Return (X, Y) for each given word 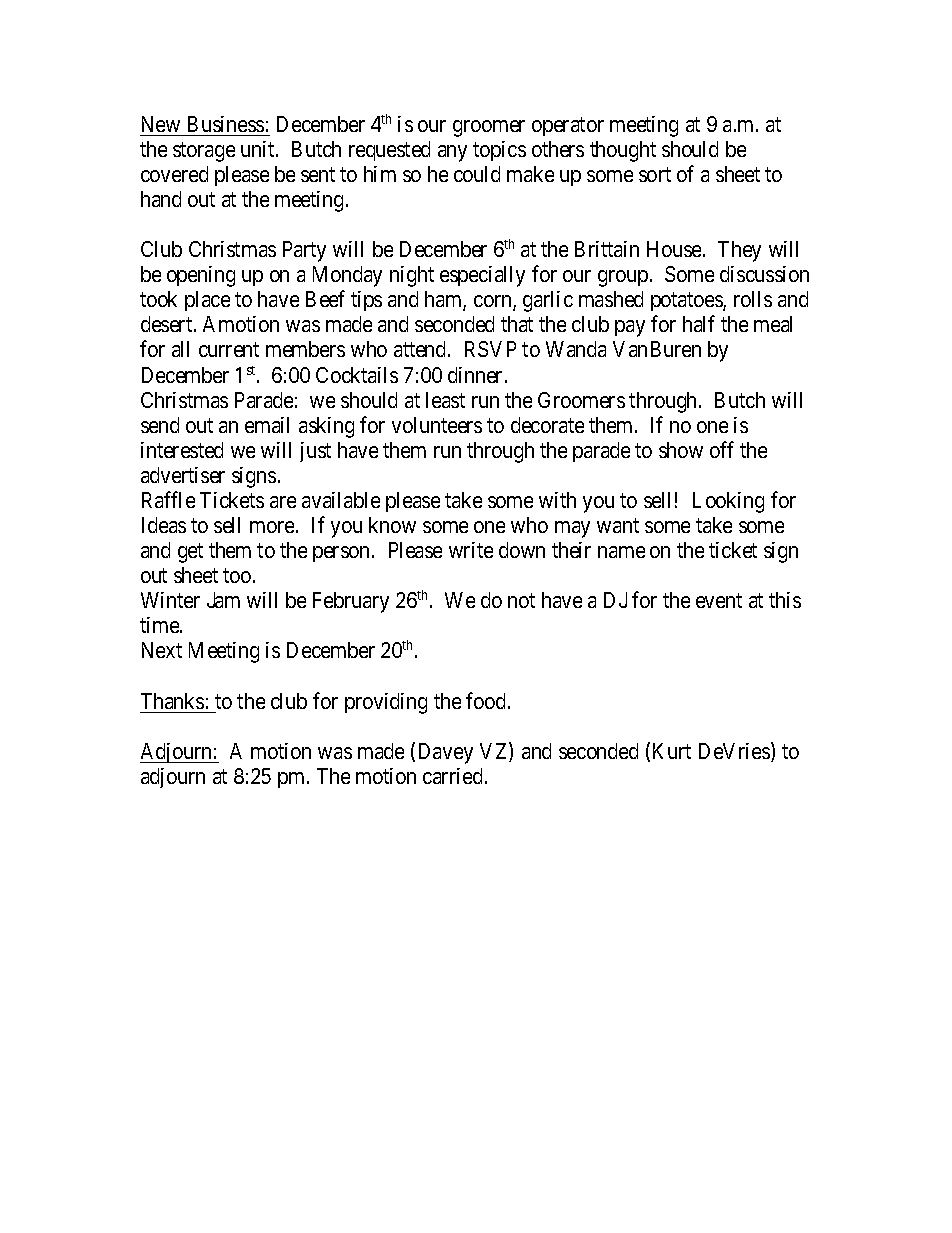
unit (259, 149)
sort (655, 174)
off (722, 449)
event (719, 601)
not (521, 601)
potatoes (687, 302)
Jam (223, 600)
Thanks (172, 701)
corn (494, 303)
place (207, 301)
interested (182, 450)
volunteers (437, 425)
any (452, 153)
